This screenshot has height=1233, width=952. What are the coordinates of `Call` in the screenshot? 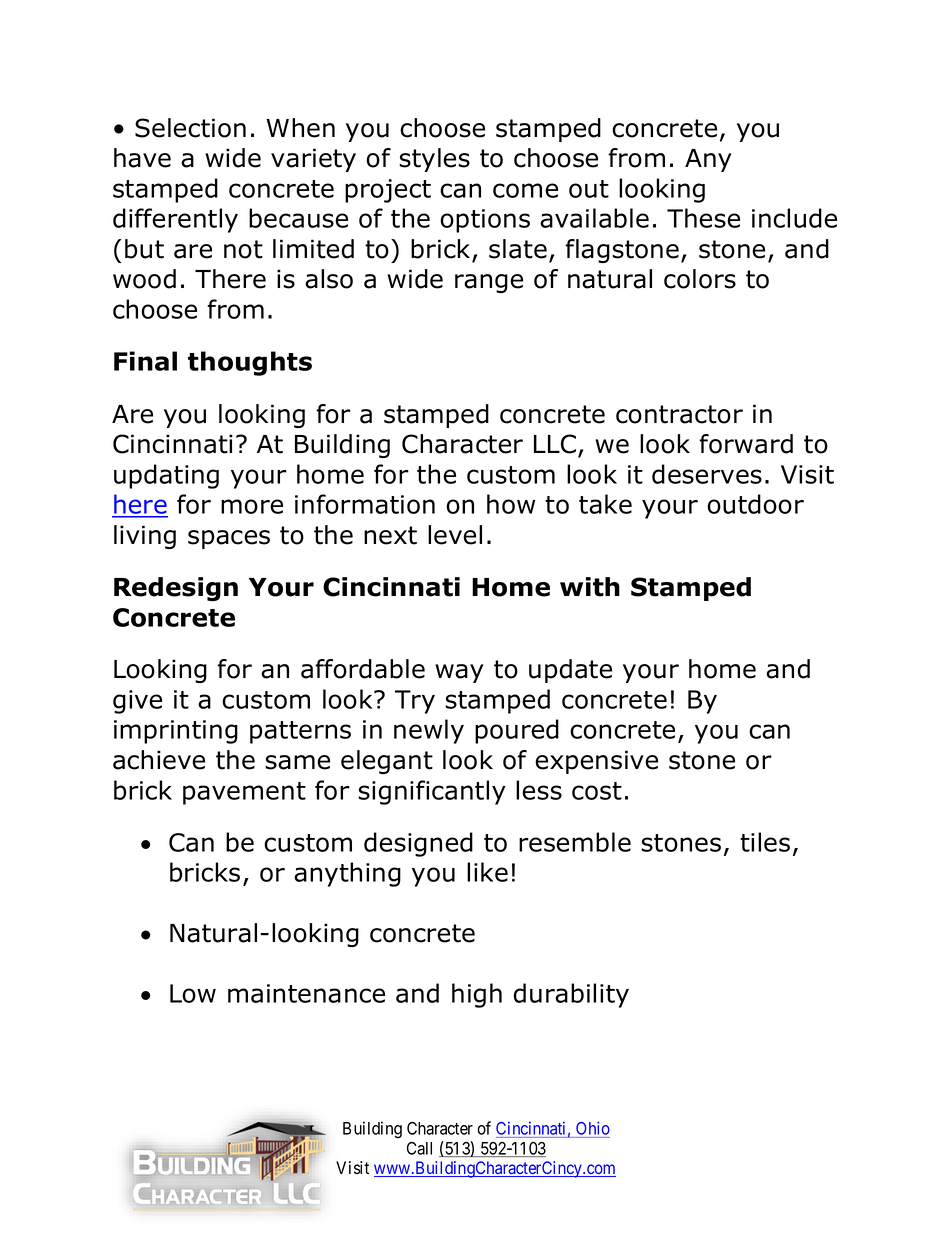 It's located at (419, 1148).
